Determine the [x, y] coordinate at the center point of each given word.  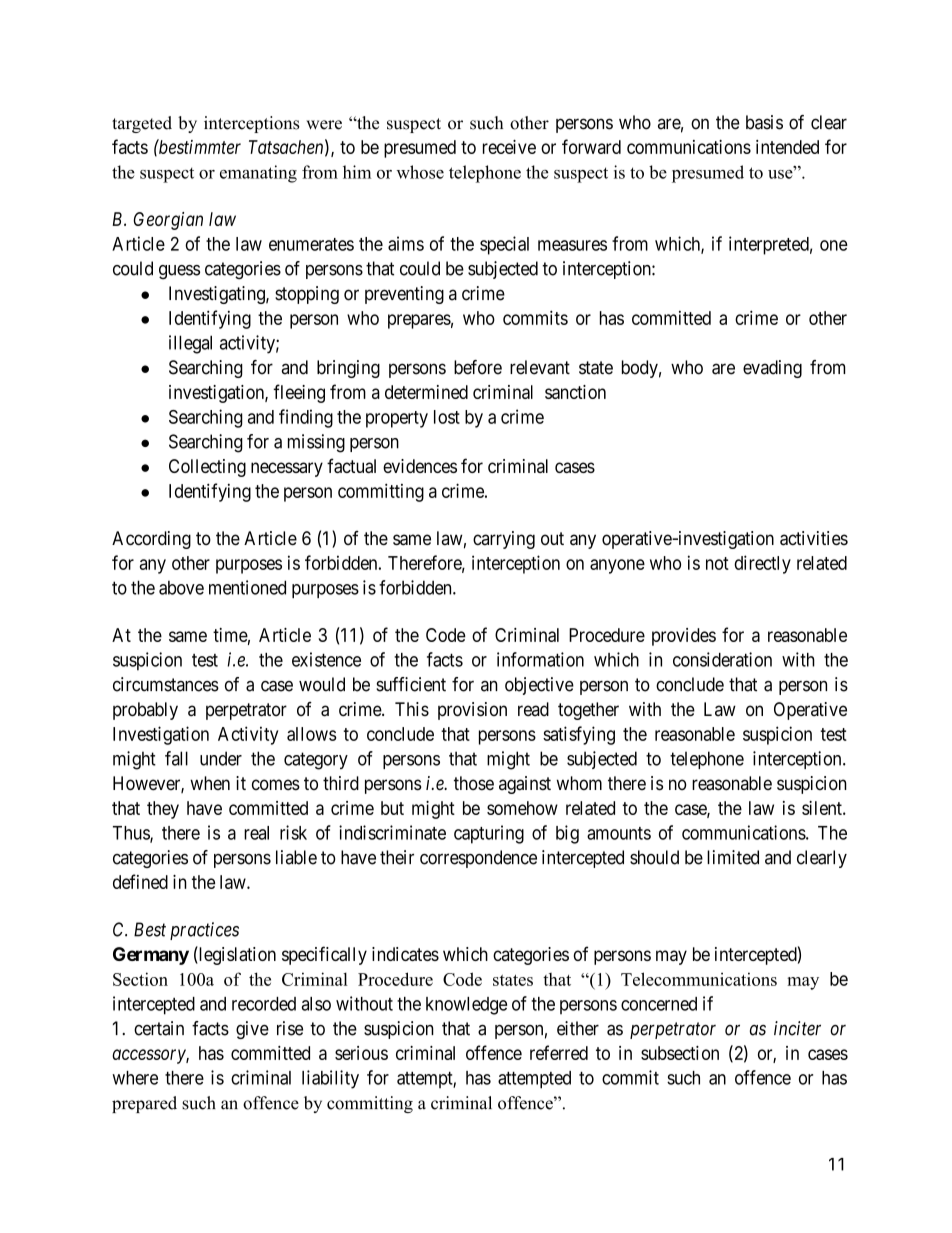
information [540, 659]
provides [684, 637]
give [252, 1030]
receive [509, 147]
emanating [258, 174]
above [181, 588]
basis [764, 122]
